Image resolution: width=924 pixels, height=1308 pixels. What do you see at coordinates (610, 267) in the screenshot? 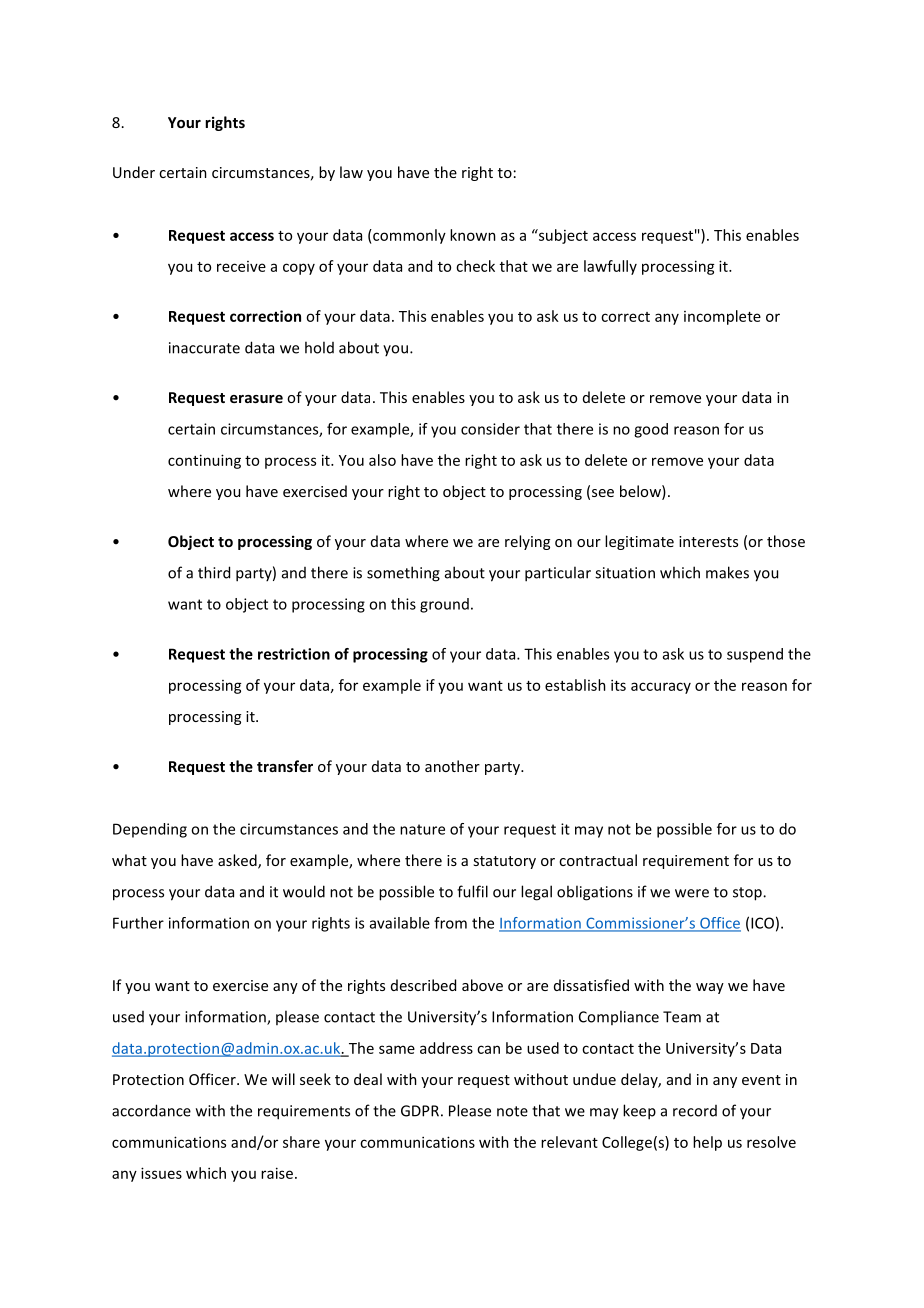
I see `lawfully` at bounding box center [610, 267].
